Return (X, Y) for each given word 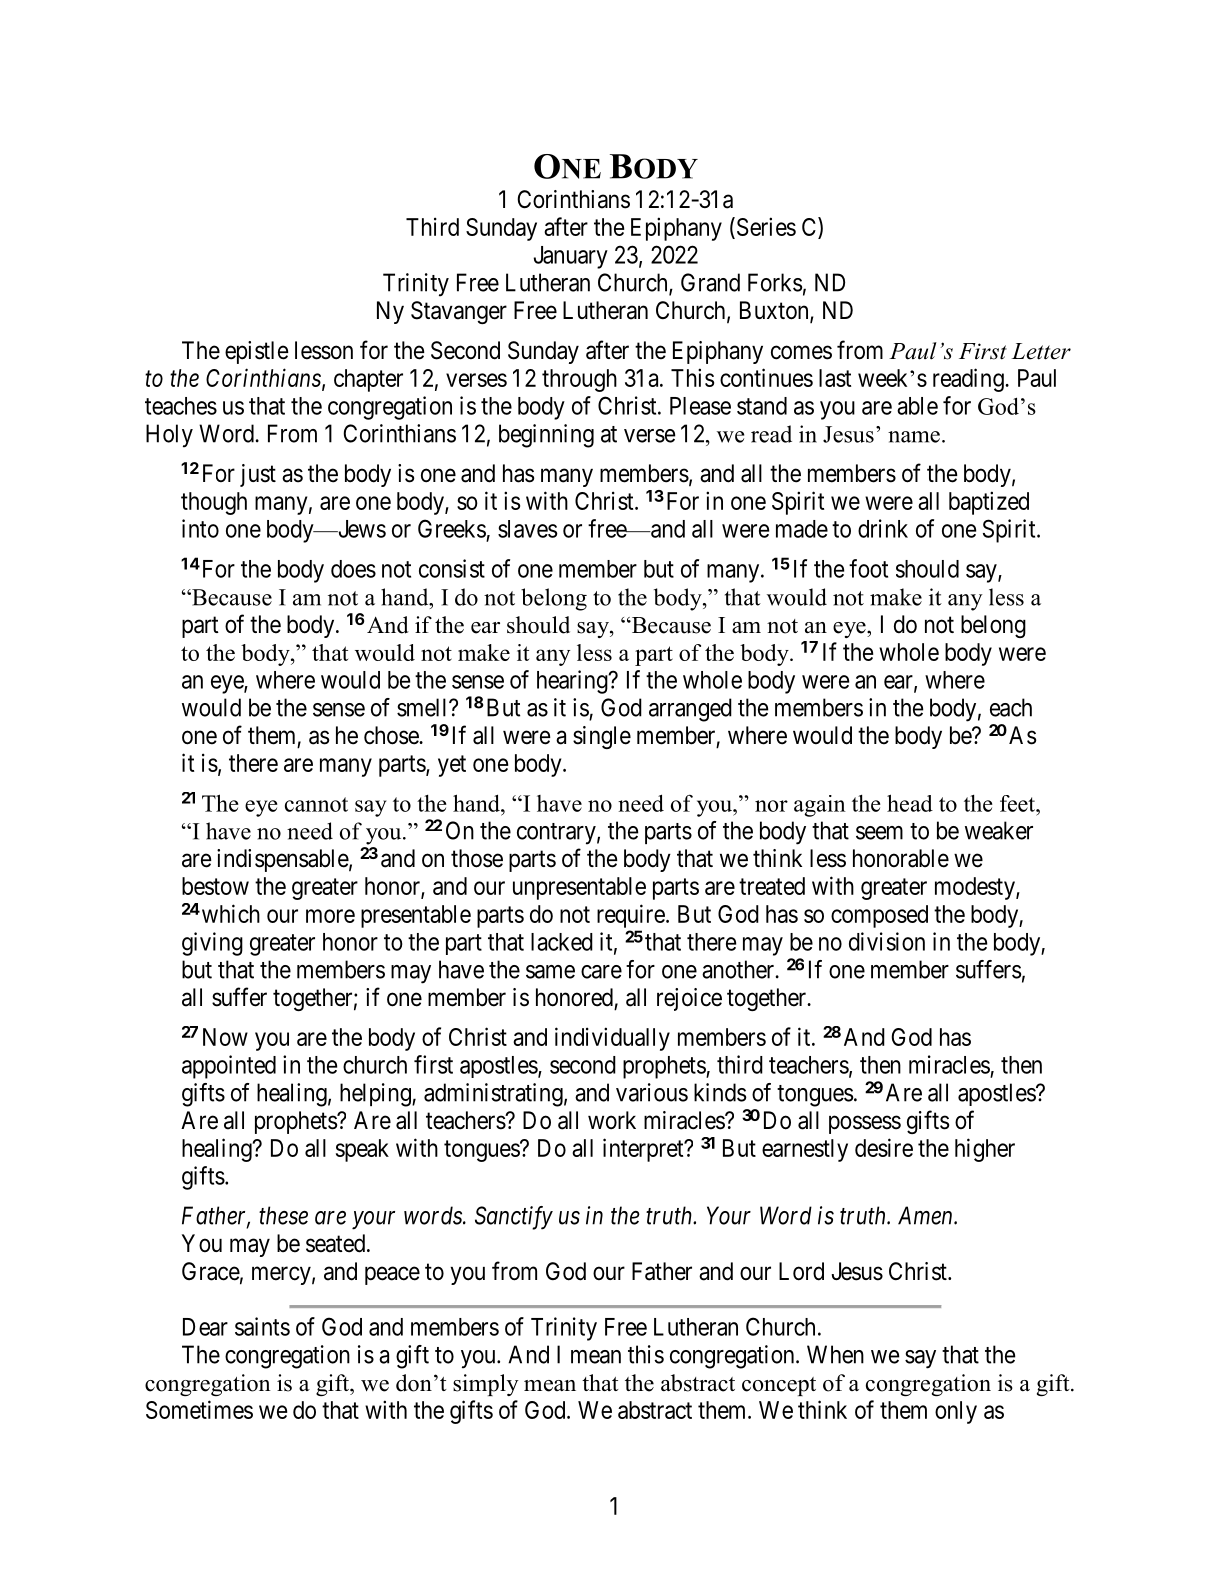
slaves (528, 529)
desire (884, 1147)
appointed (229, 1067)
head (910, 803)
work (612, 1120)
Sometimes (199, 1409)
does (353, 569)
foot (868, 568)
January (571, 257)
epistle (257, 352)
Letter (1041, 351)
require (631, 916)
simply (486, 1385)
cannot (316, 804)
